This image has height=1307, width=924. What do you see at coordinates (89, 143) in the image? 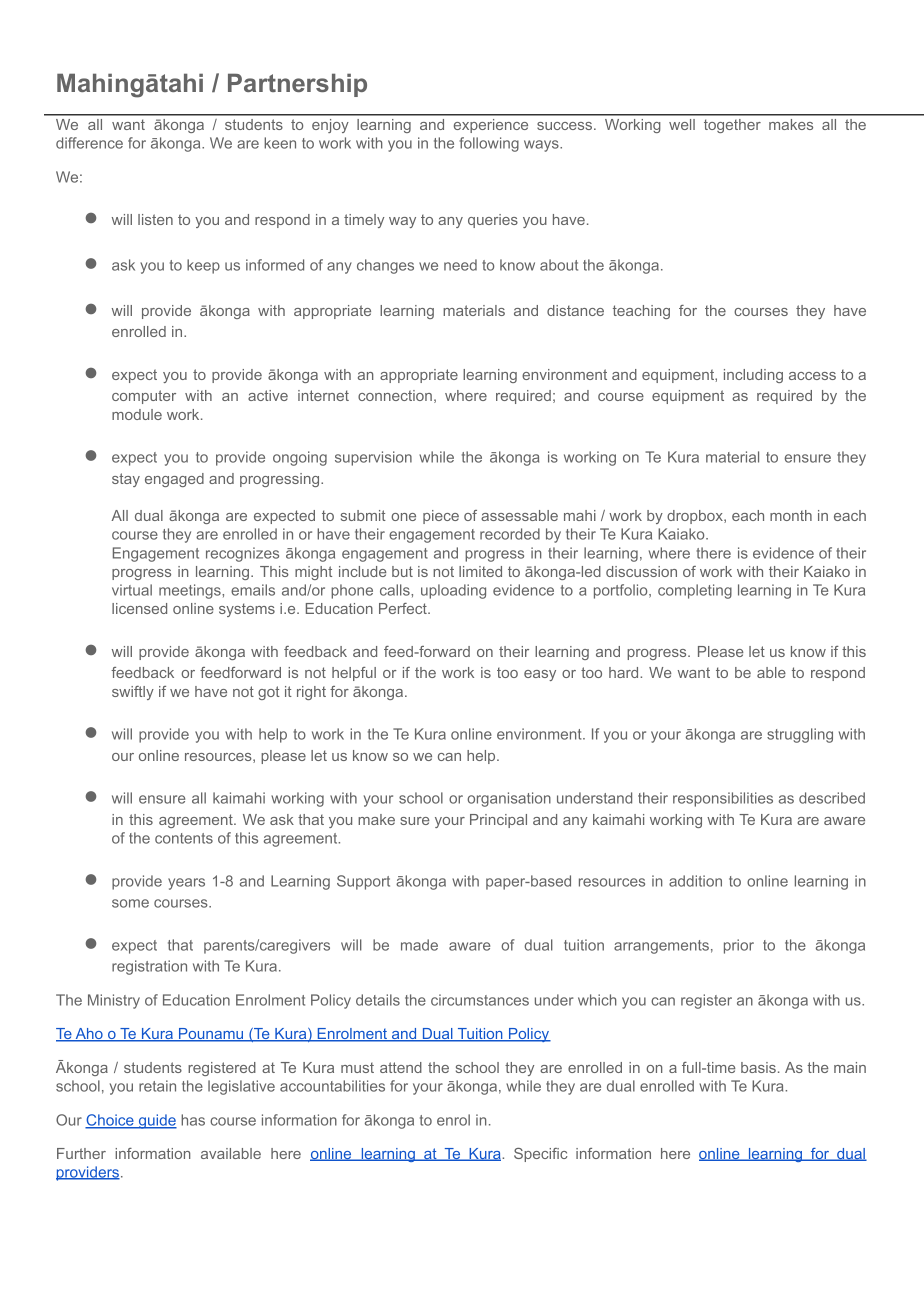
I see `difference` at bounding box center [89, 143].
